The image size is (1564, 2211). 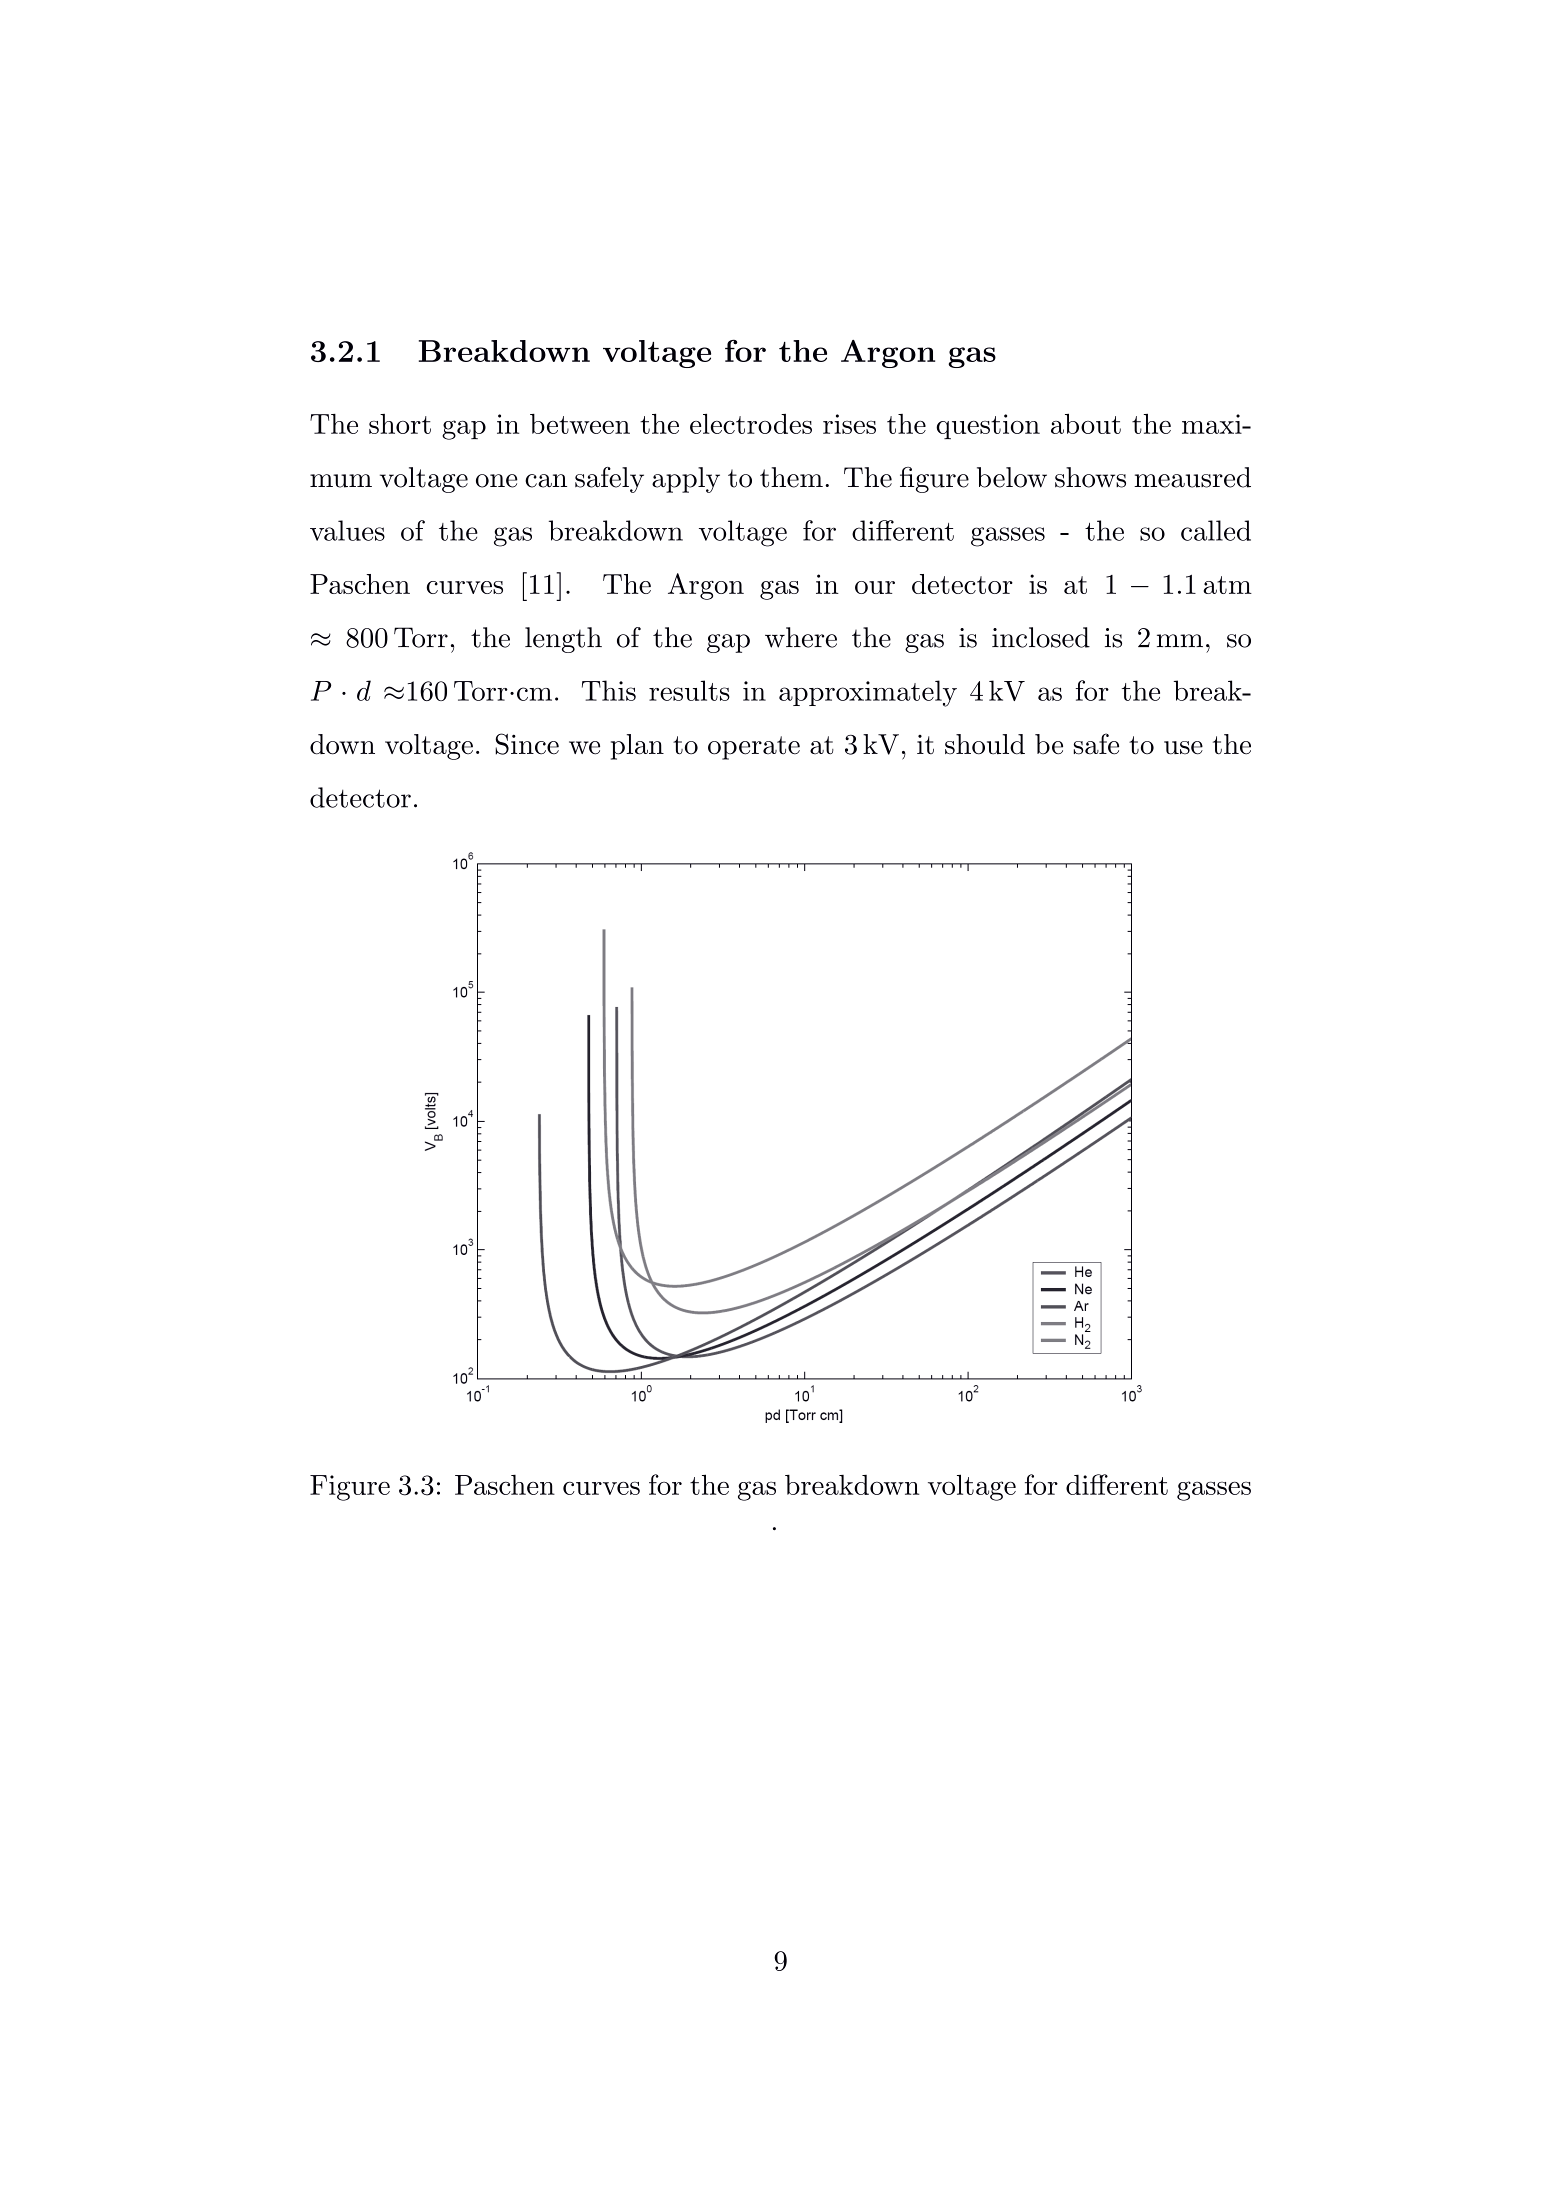 What do you see at coordinates (801, 637) in the page?
I see `where` at bounding box center [801, 637].
